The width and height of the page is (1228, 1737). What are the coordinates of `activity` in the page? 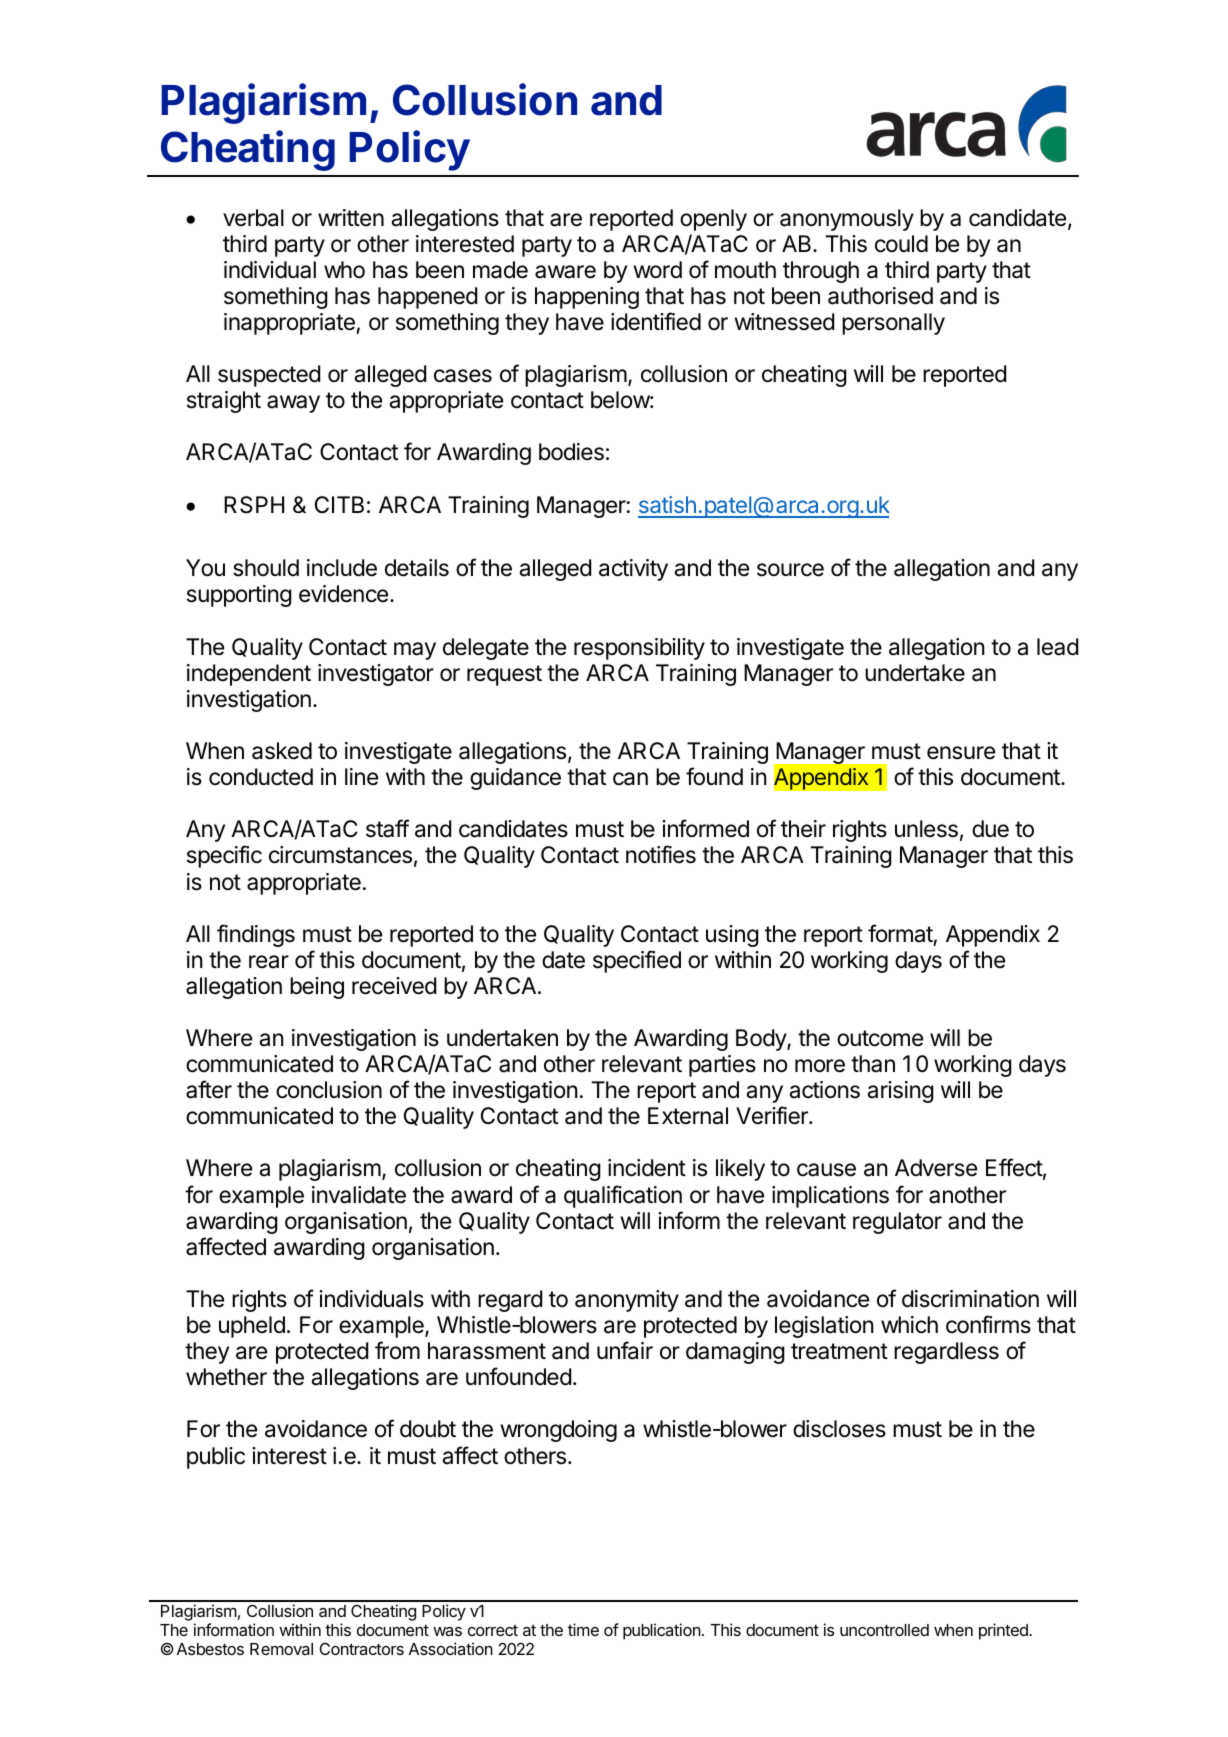 It's located at (633, 570).
